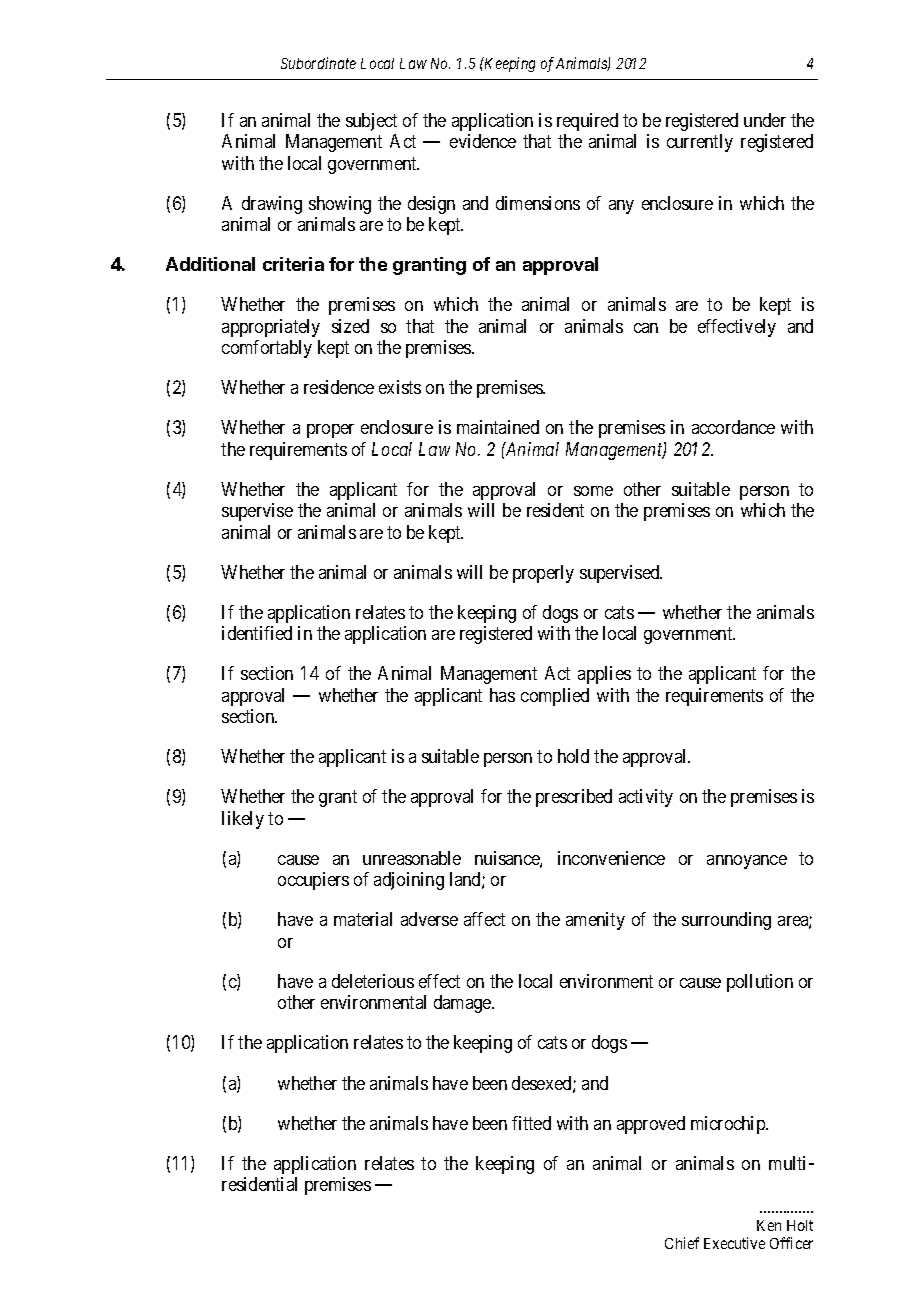 Image resolution: width=924 pixels, height=1308 pixels. I want to click on Executive, so click(734, 1243).
